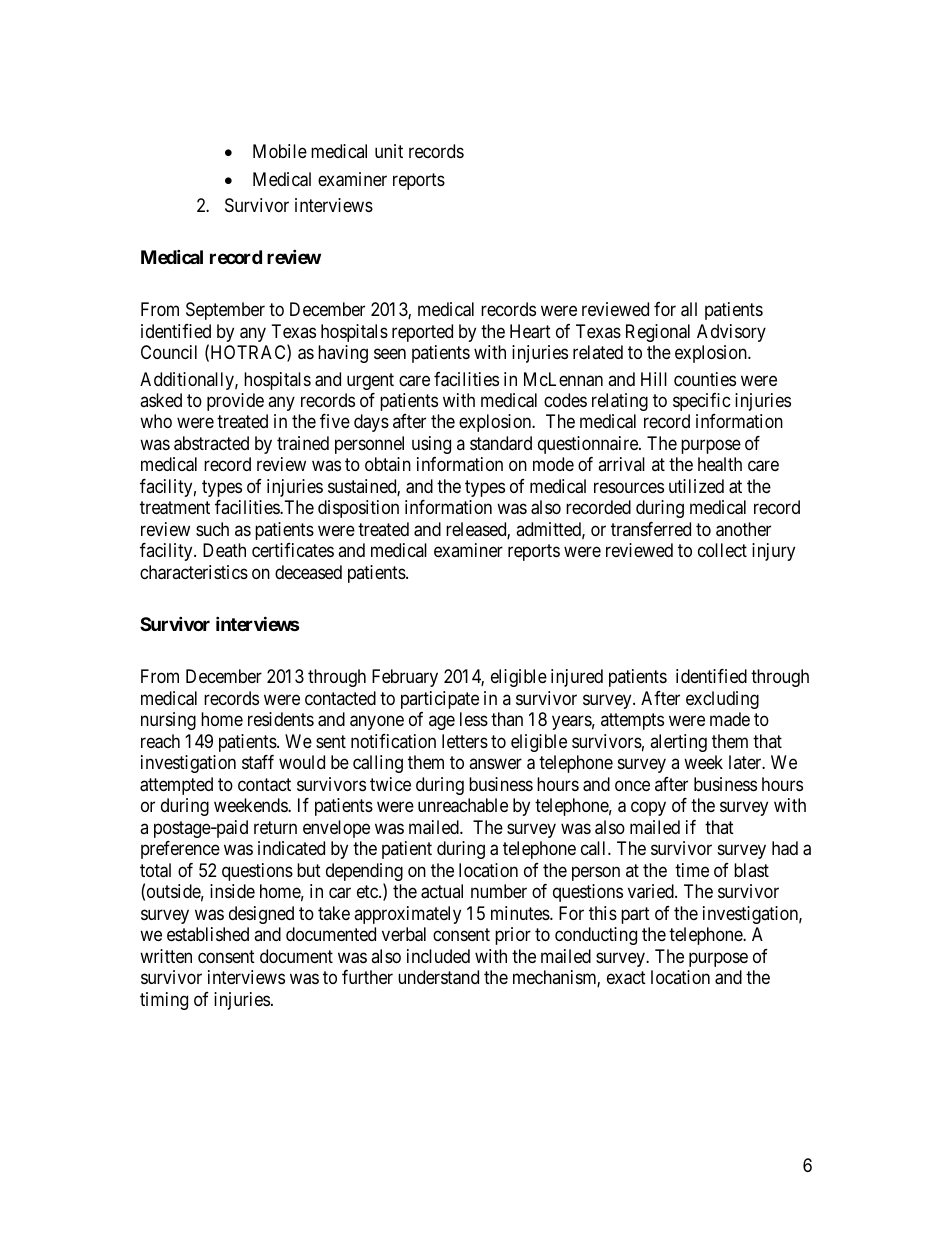 Image resolution: width=952 pixels, height=1233 pixels. What do you see at coordinates (678, 743) in the screenshot?
I see `alerting` at bounding box center [678, 743].
